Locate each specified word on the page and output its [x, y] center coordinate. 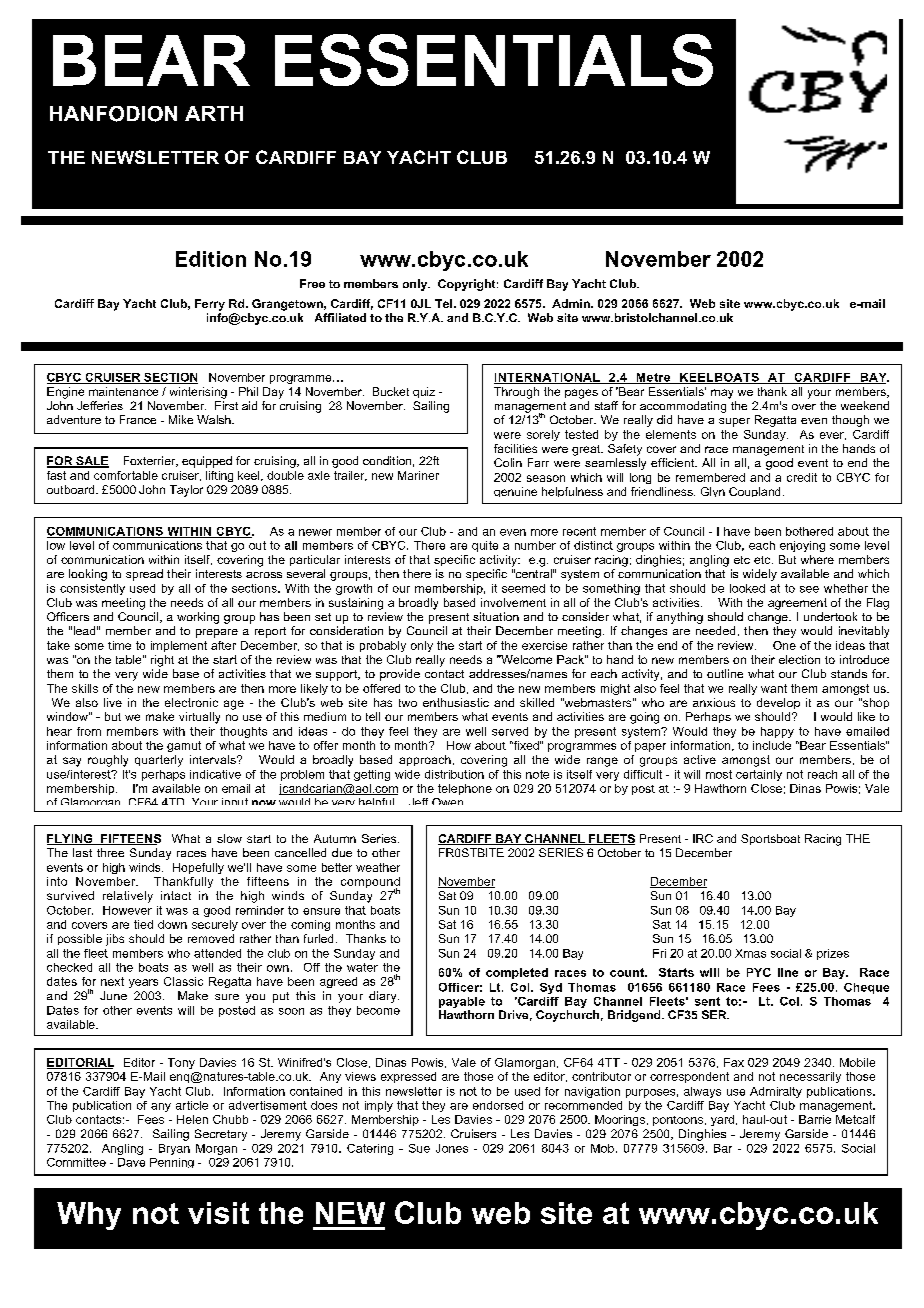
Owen [447, 801]
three [110, 852]
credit [802, 477]
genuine [515, 492]
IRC [703, 838]
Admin [572, 303]
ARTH [214, 113]
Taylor [186, 491]
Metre [653, 378]
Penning [172, 1163]
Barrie [815, 1119]
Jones [452, 1148]
